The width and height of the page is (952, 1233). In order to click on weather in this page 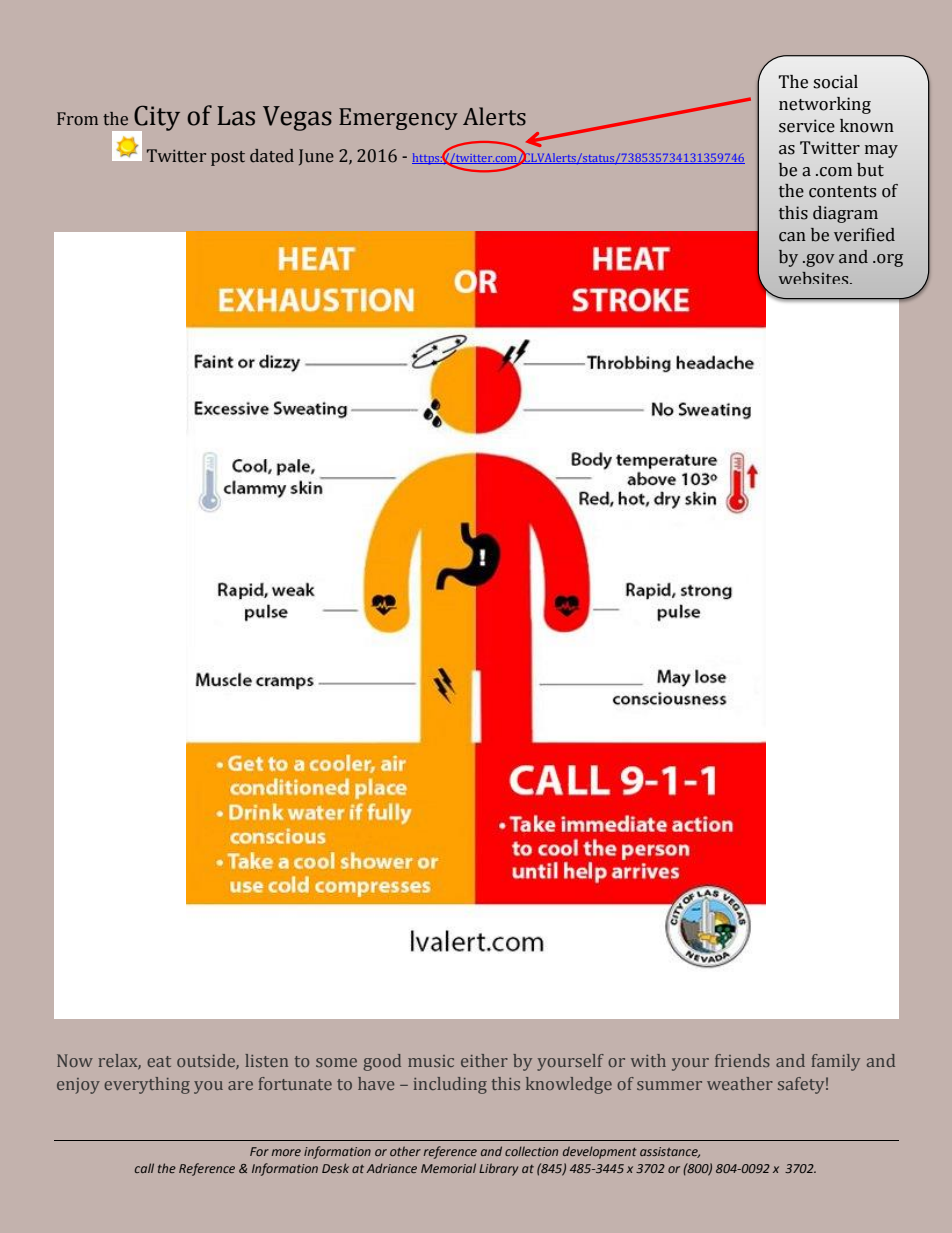, I will do `click(740, 1083)`.
